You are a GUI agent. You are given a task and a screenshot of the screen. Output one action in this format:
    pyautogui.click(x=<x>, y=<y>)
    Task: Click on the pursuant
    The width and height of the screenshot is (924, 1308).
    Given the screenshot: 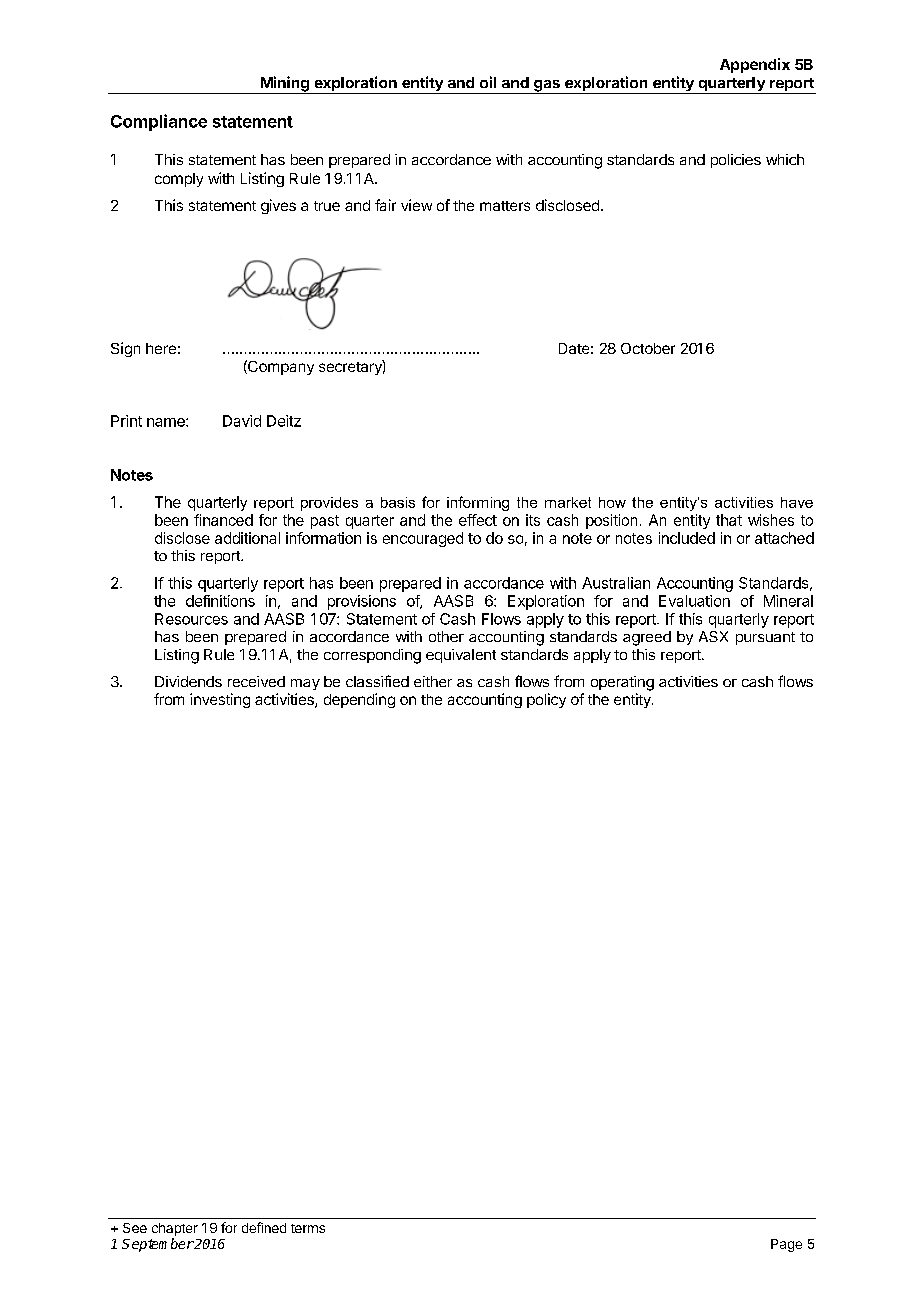 What is the action you would take?
    pyautogui.click(x=765, y=638)
